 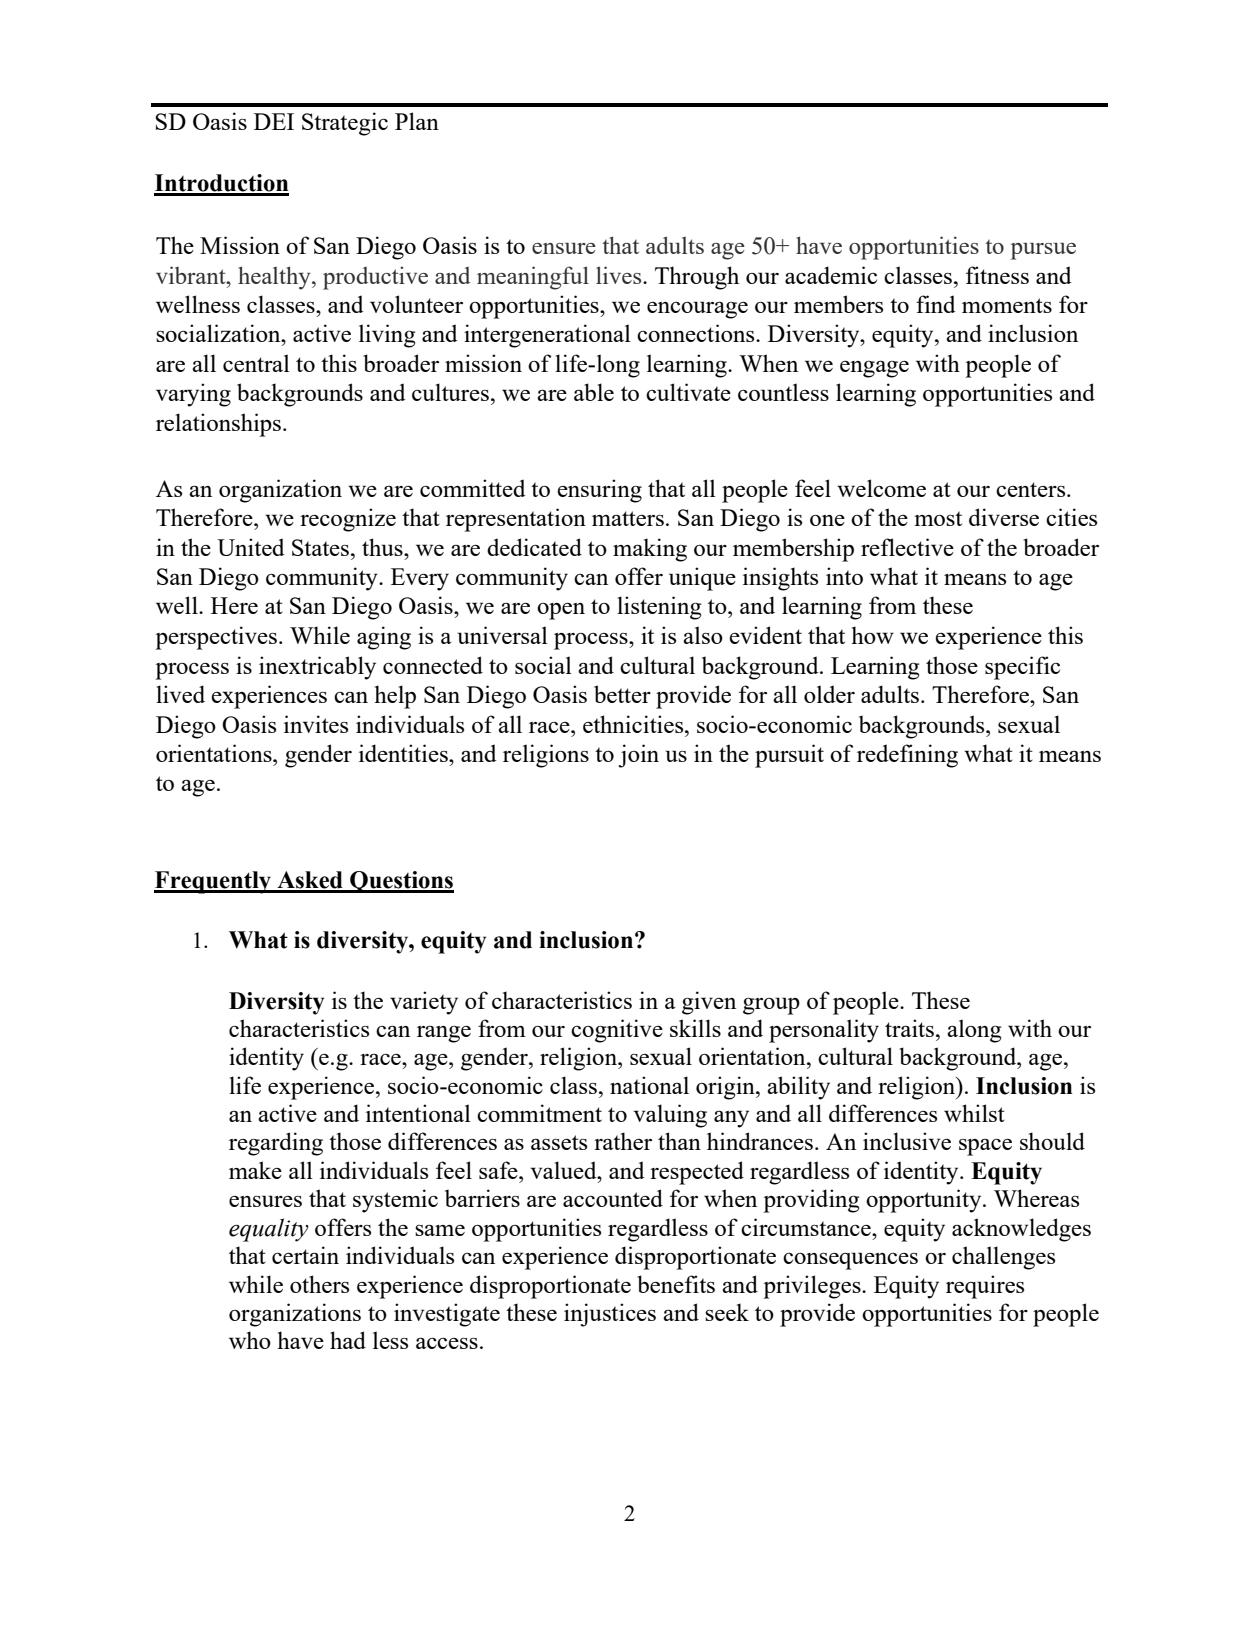 I want to click on redefining, so click(x=907, y=756).
